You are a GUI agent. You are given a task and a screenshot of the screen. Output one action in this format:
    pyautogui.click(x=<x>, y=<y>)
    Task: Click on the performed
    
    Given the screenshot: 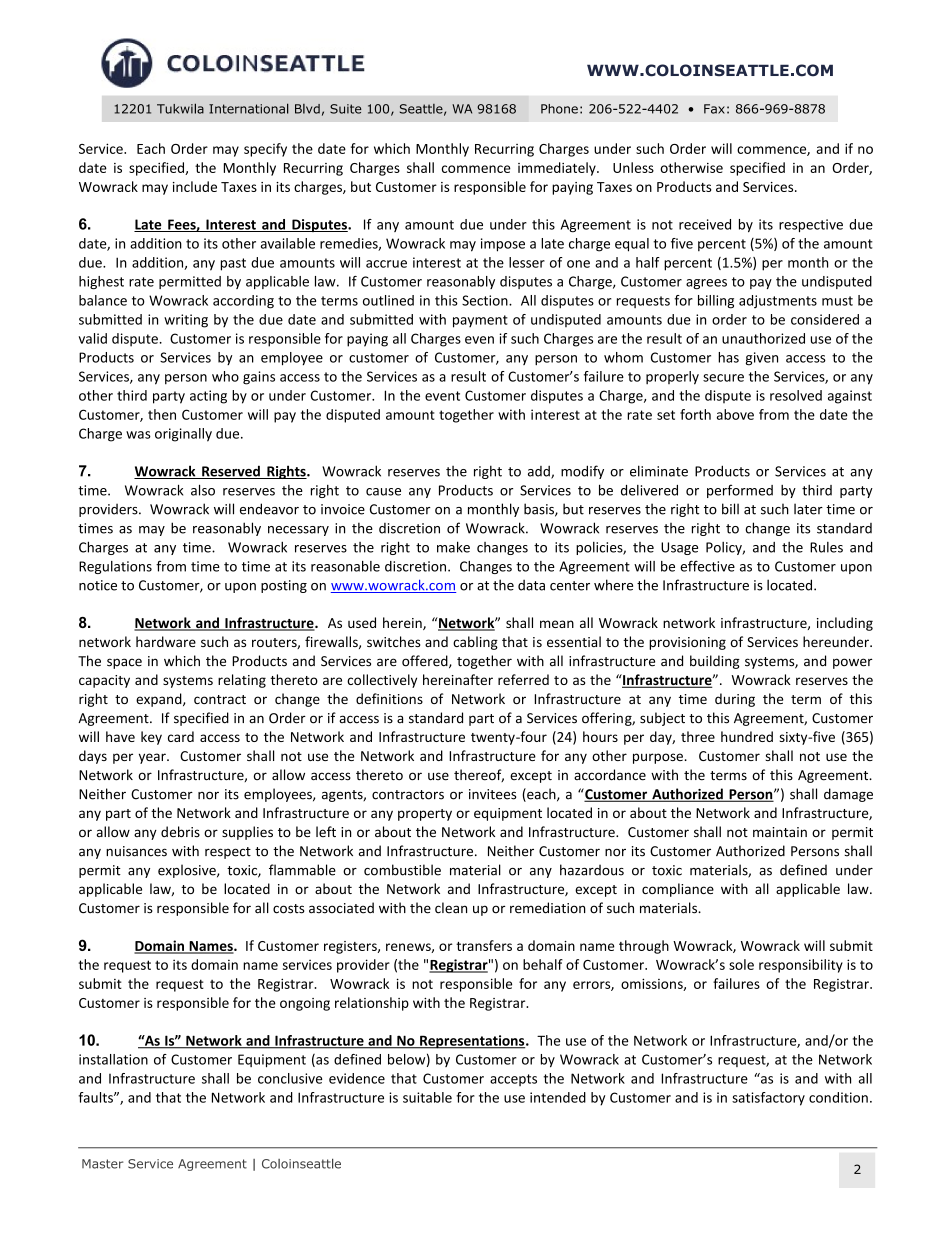 What is the action you would take?
    pyautogui.click(x=740, y=491)
